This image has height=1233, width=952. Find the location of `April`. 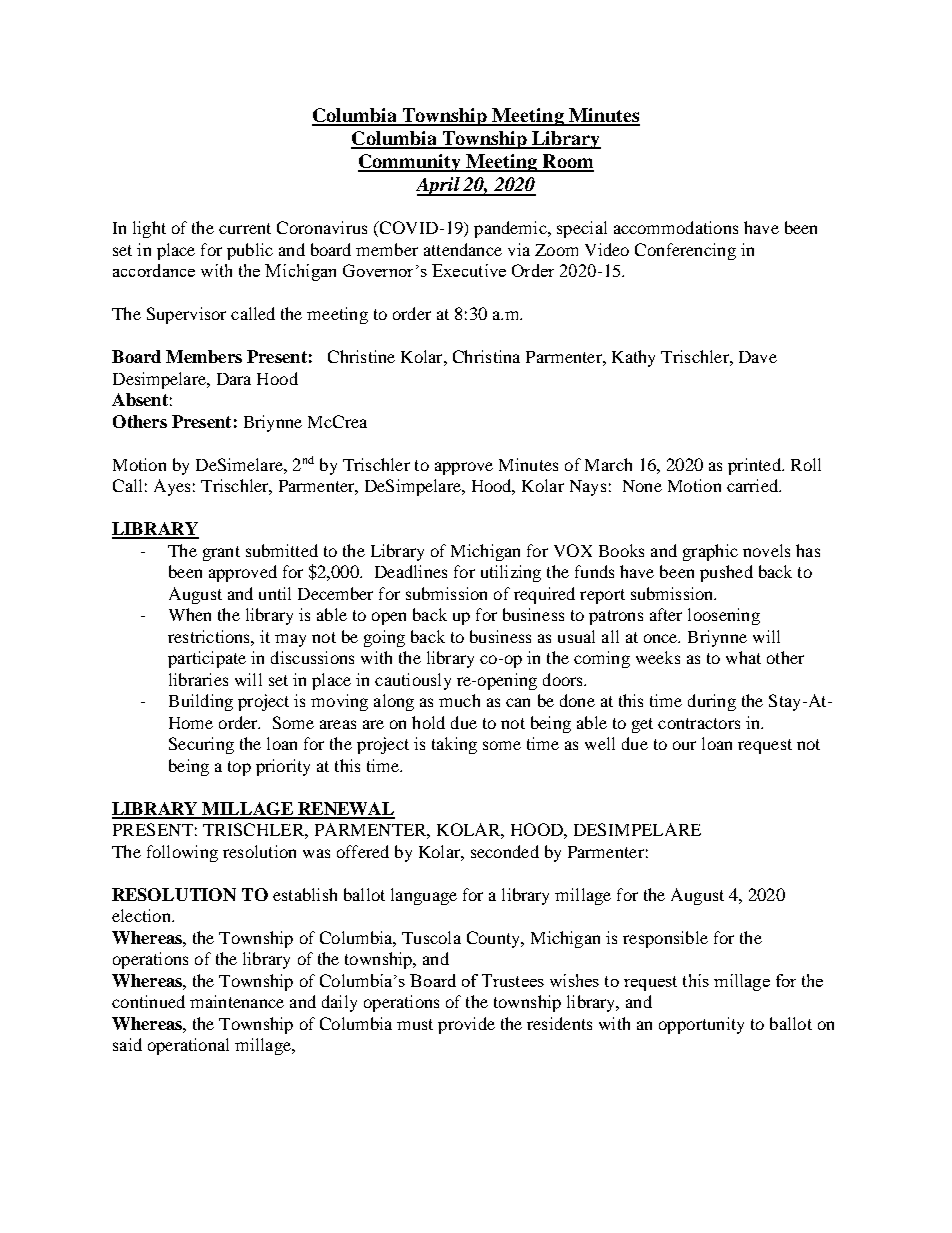

April is located at coordinates (439, 186).
